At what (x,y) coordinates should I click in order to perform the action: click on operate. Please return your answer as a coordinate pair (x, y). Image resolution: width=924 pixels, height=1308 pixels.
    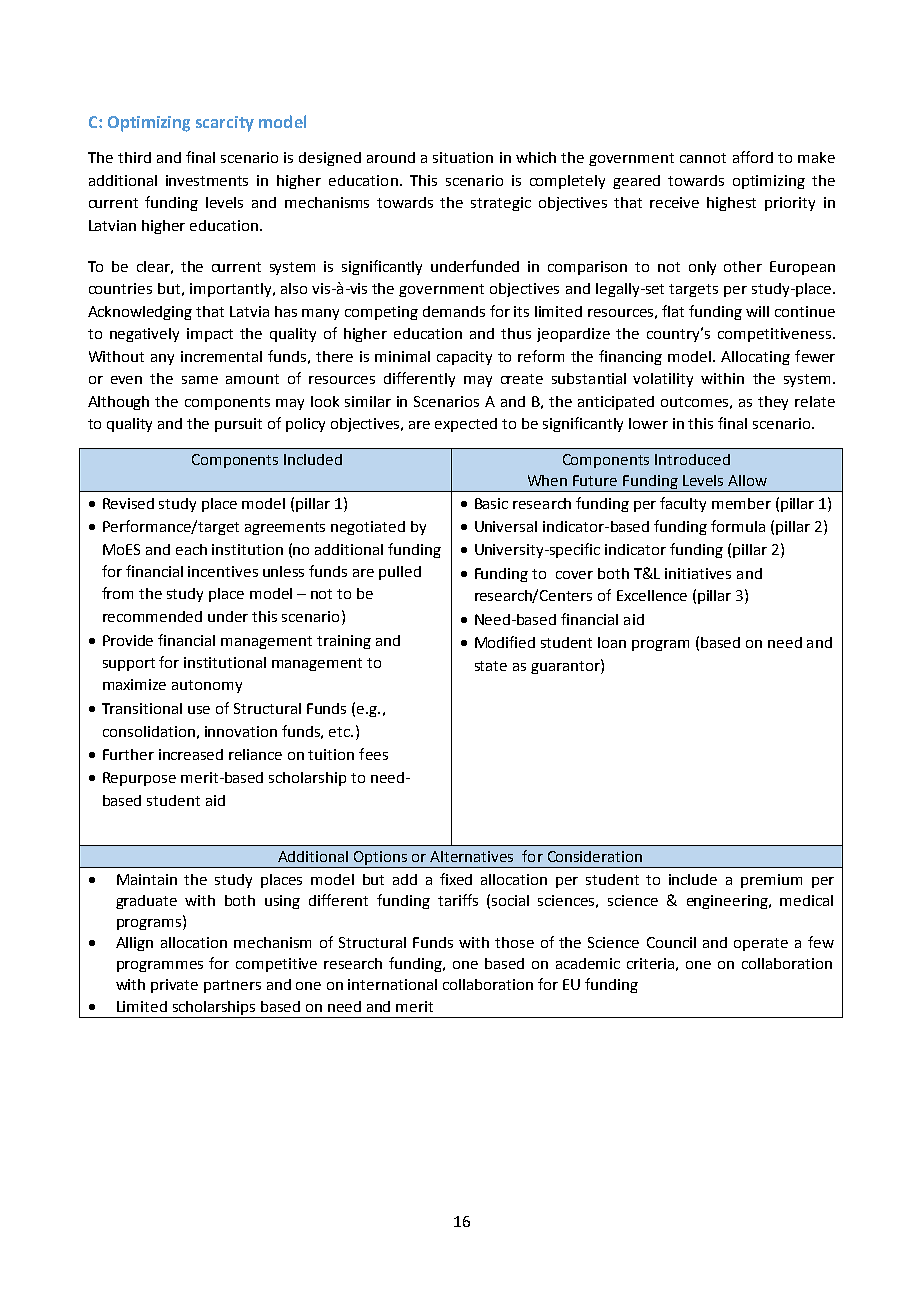
    Looking at the image, I should click on (761, 944).
